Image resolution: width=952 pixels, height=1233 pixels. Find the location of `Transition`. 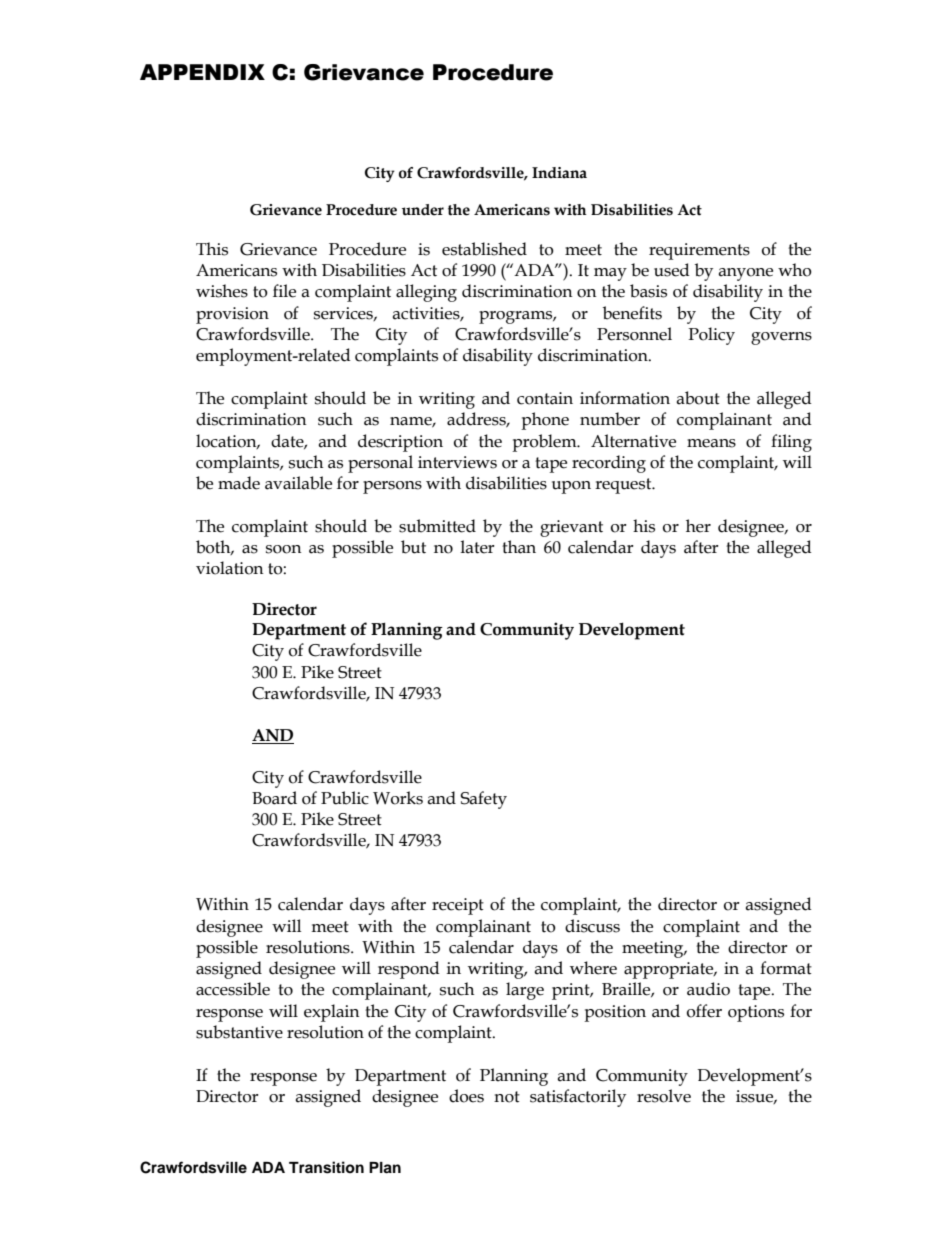

Transition is located at coordinates (326, 1167).
